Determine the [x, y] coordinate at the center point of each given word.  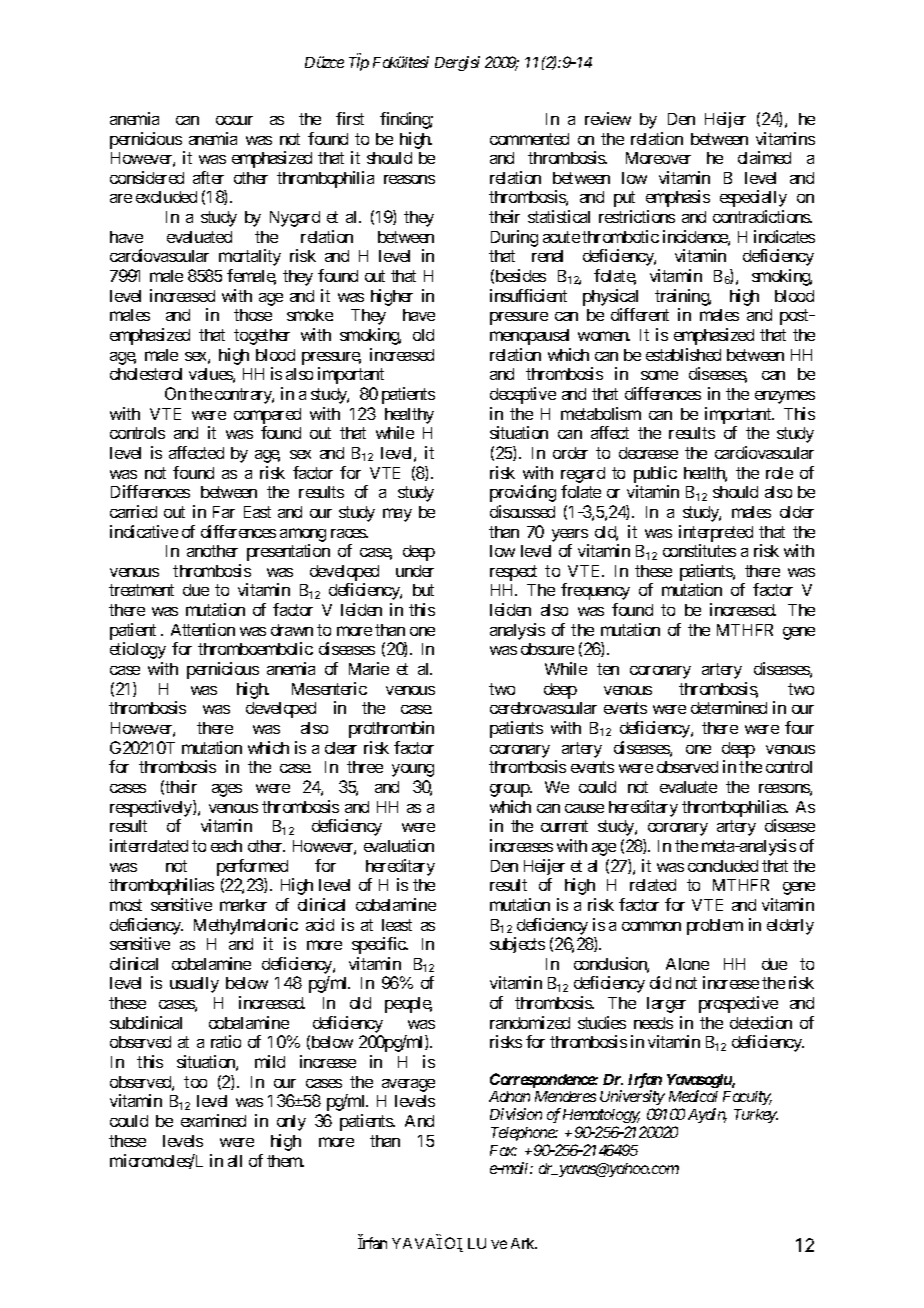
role [779, 473]
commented [529, 139]
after [208, 177]
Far [224, 512]
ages [227, 790]
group [510, 790]
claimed [764, 157]
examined [213, 1120]
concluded [723, 866]
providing [523, 493]
